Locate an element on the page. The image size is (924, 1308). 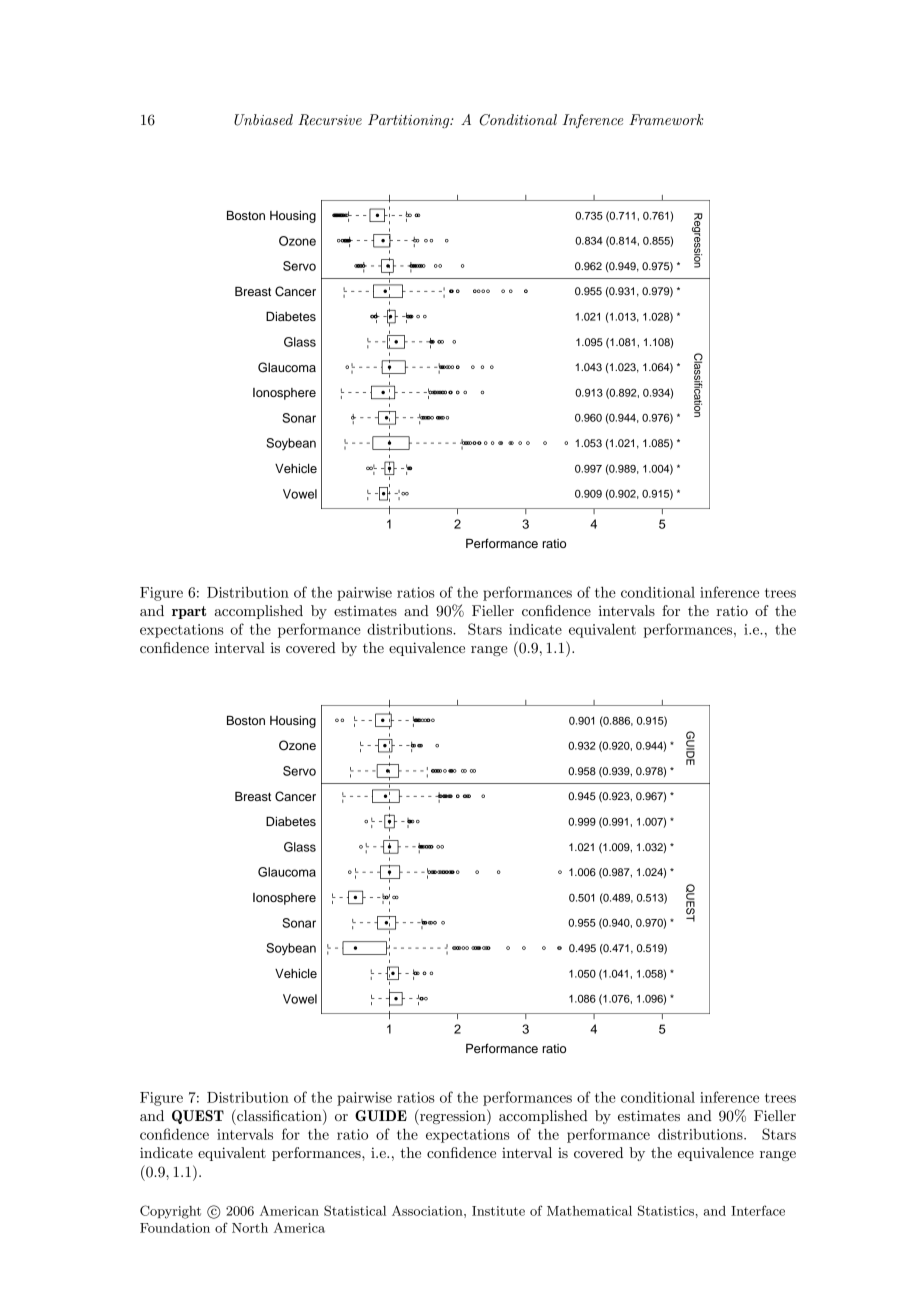
rpart is located at coordinates (189, 612).
